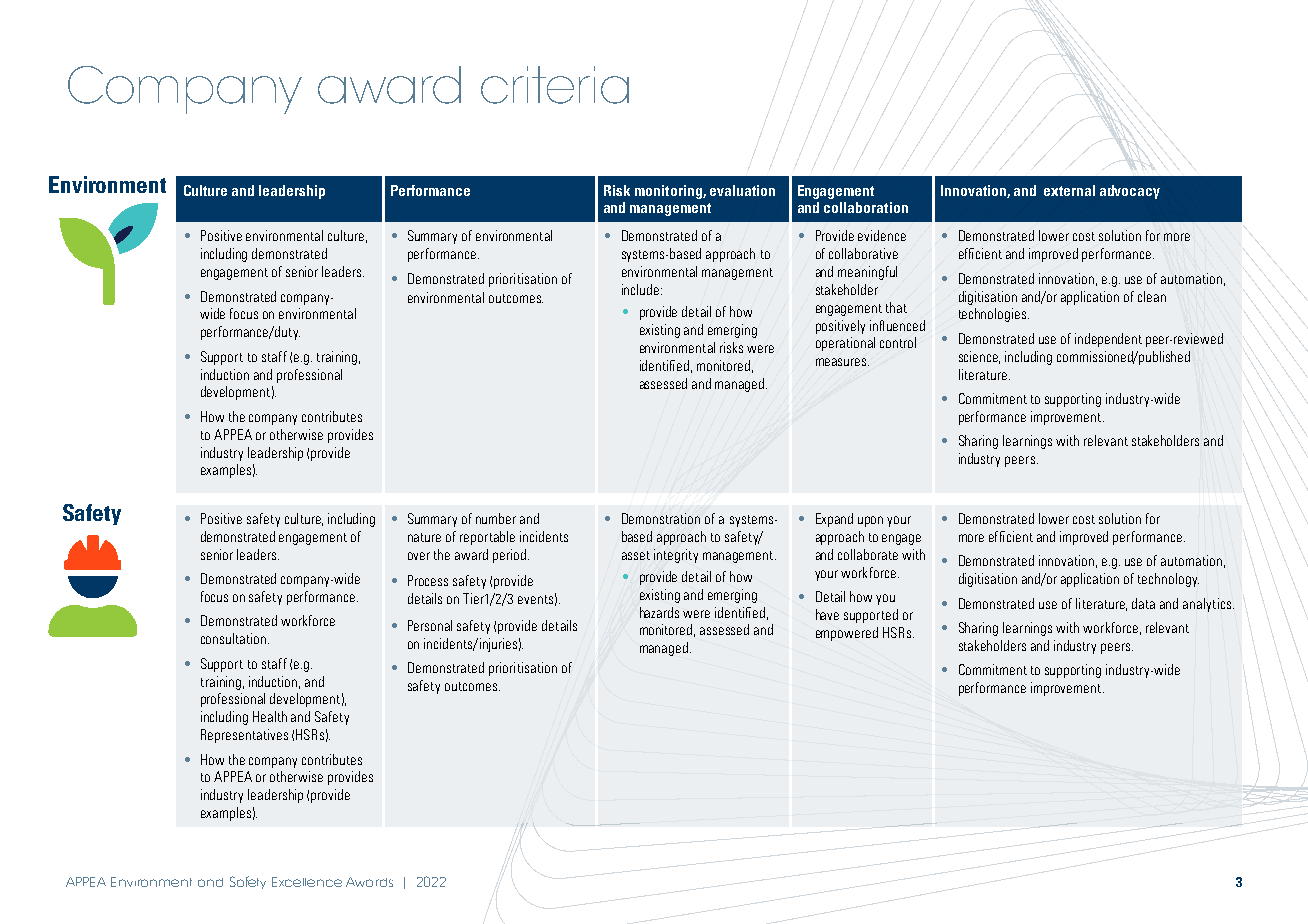 Image resolution: width=1308 pixels, height=924 pixels. I want to click on independent, so click(1108, 340).
